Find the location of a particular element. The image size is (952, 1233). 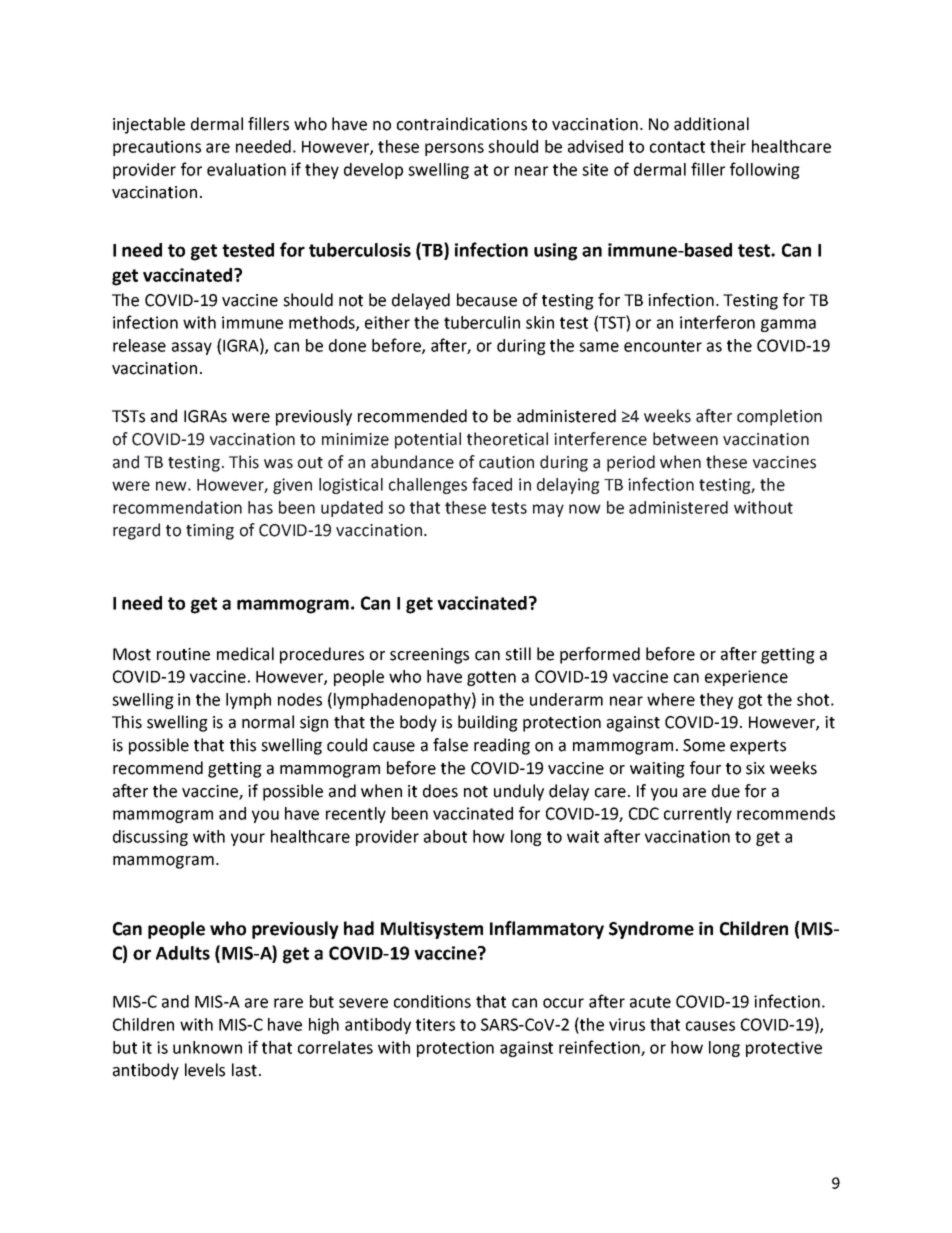

false is located at coordinates (450, 745).
